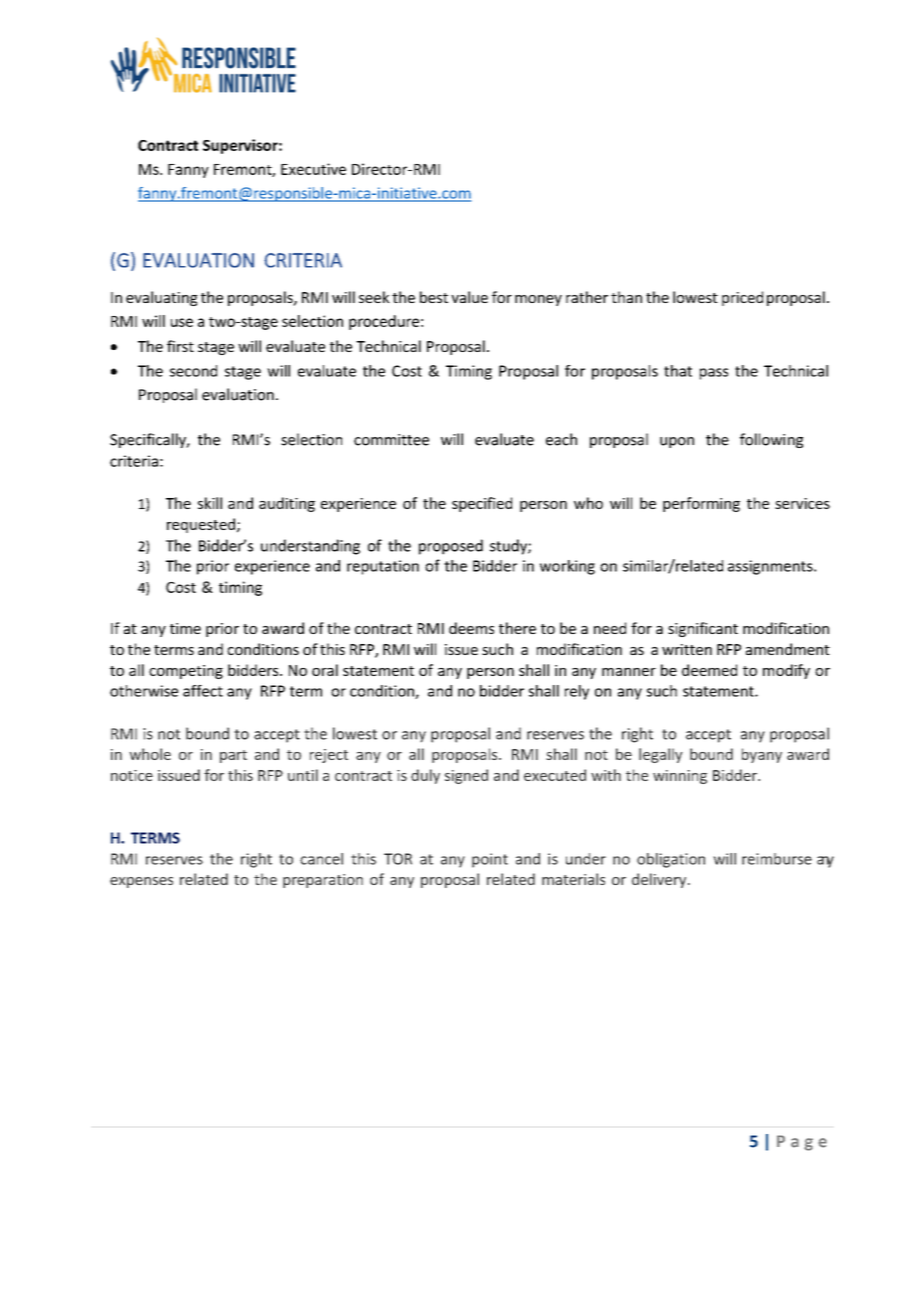 The width and height of the screenshot is (924, 1308). Describe the element at coordinates (203, 691) in the screenshot. I see `affect` at that location.
